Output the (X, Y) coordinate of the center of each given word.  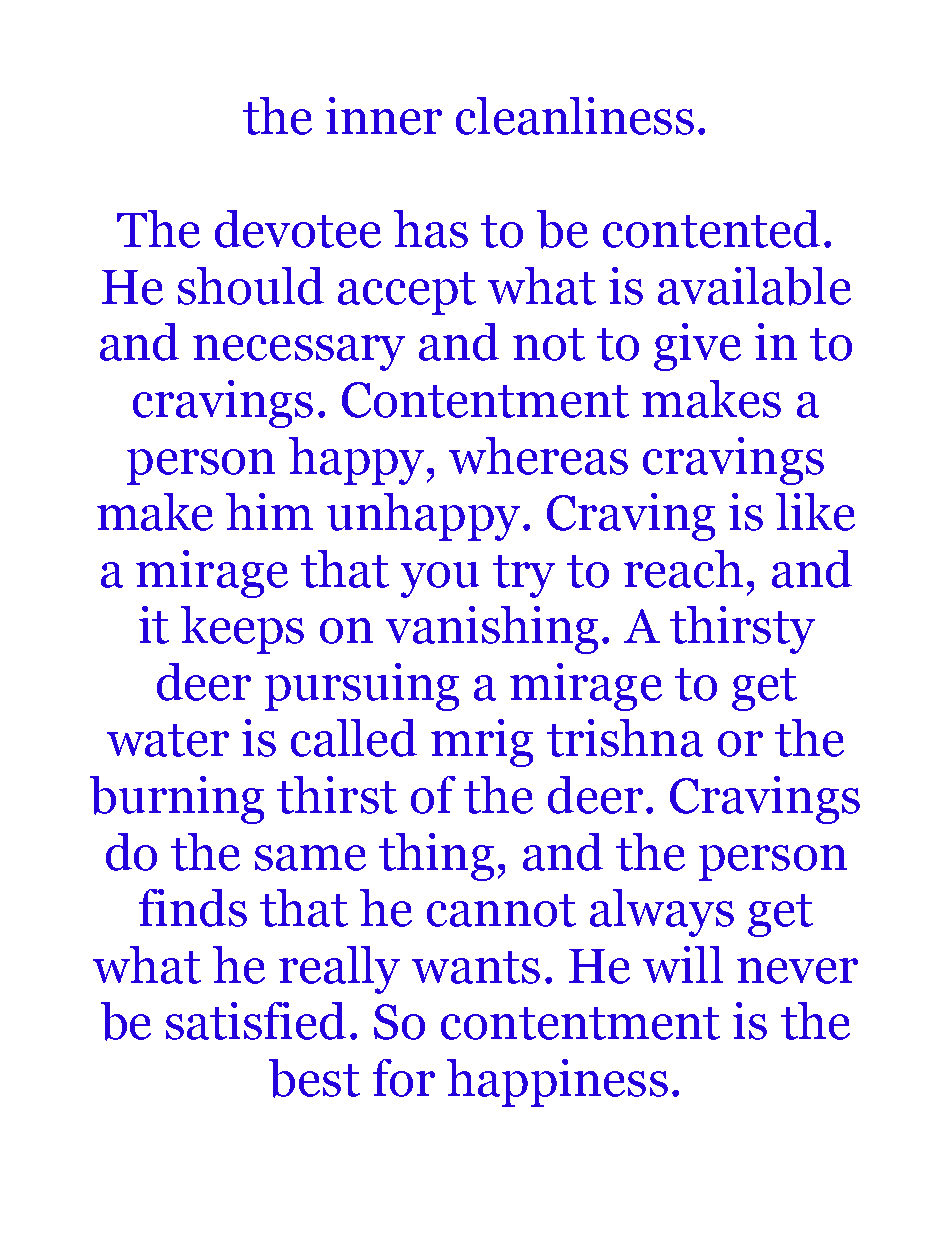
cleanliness (575, 116)
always (662, 913)
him (269, 511)
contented (711, 229)
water (168, 740)
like (815, 512)
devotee (298, 229)
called (354, 738)
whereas (538, 456)
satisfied (256, 1021)
